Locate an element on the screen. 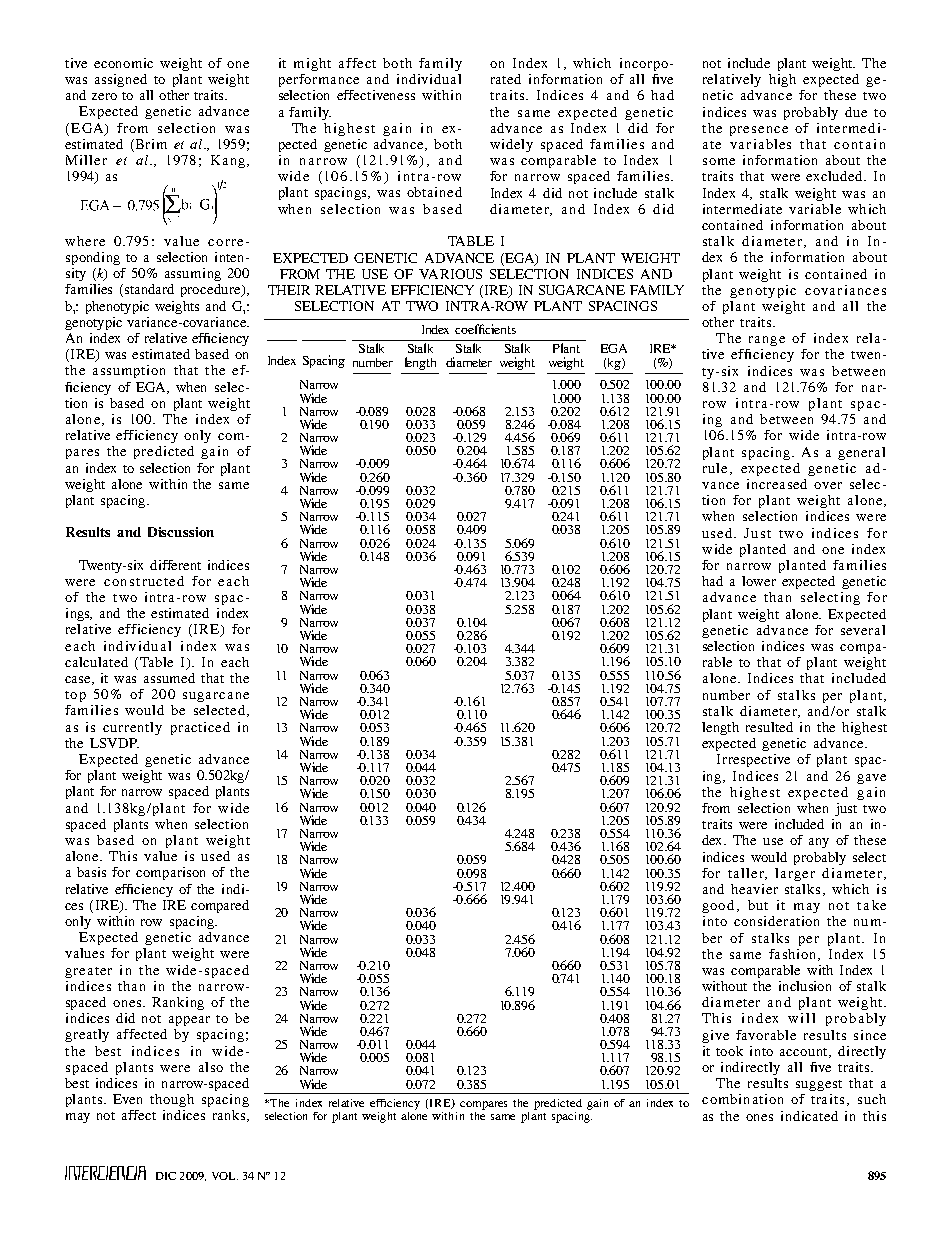  different is located at coordinates (175, 565).
